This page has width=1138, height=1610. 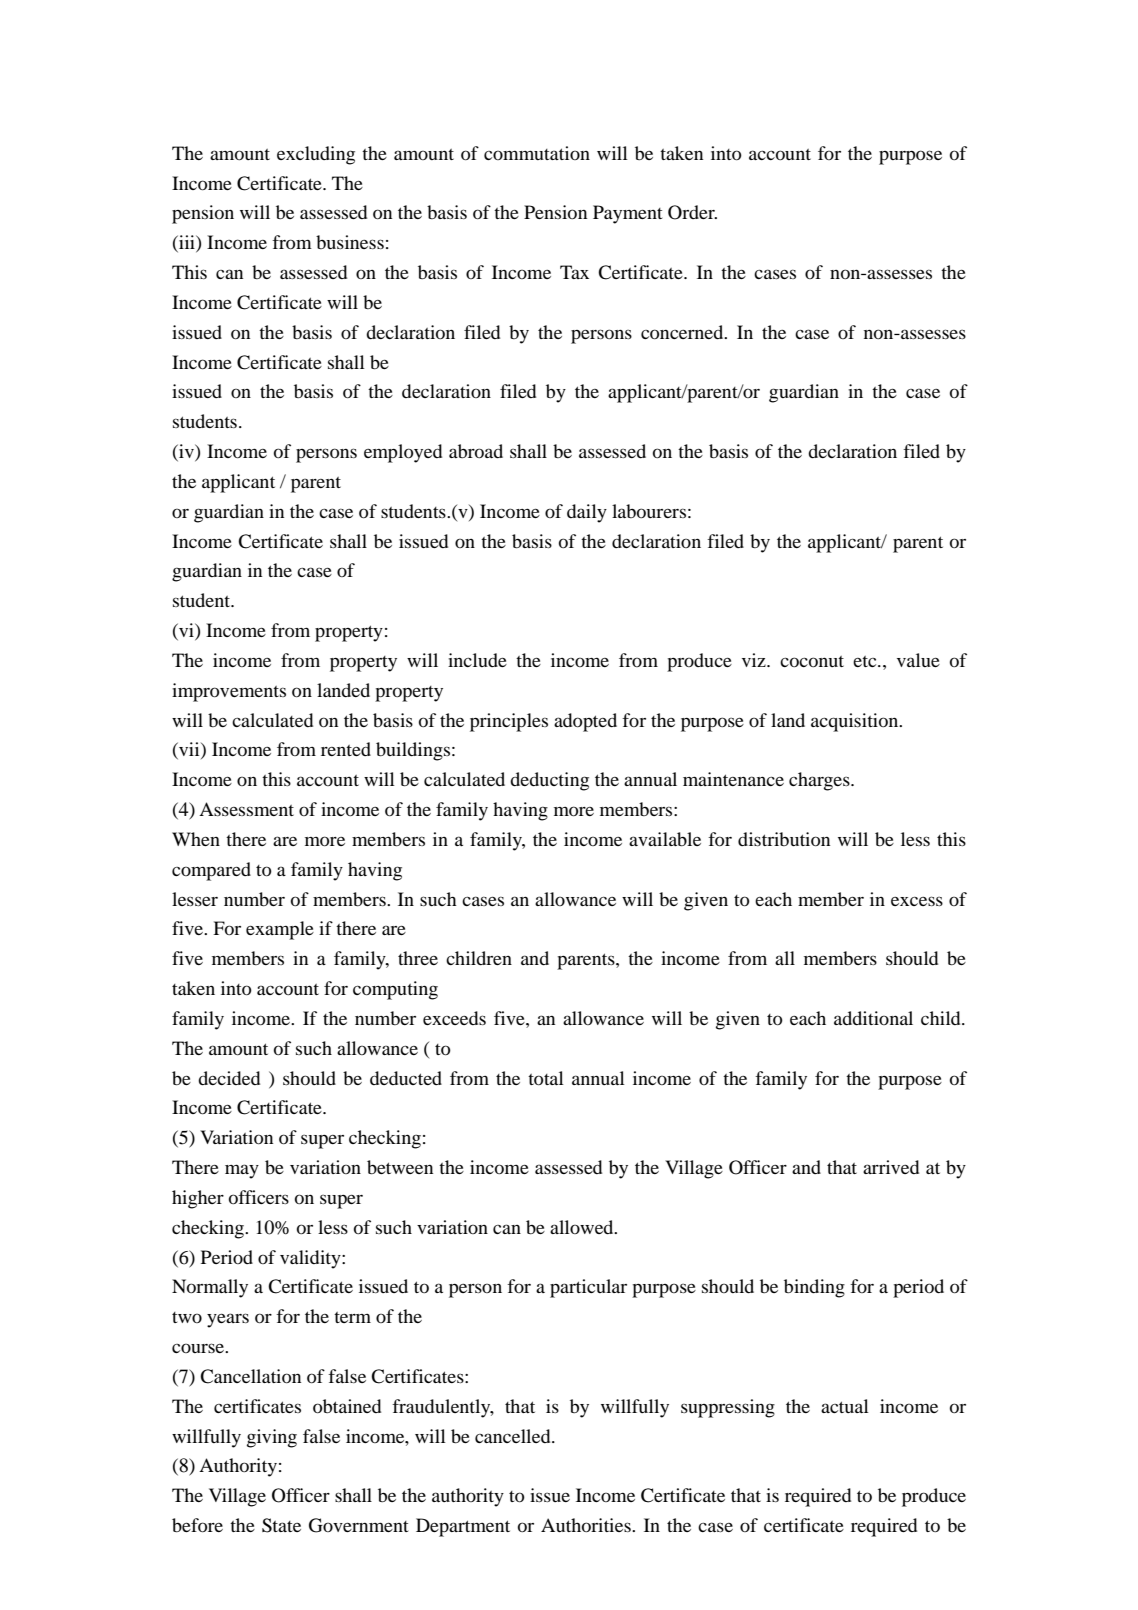 What do you see at coordinates (784, 839) in the page?
I see `distribution` at bounding box center [784, 839].
